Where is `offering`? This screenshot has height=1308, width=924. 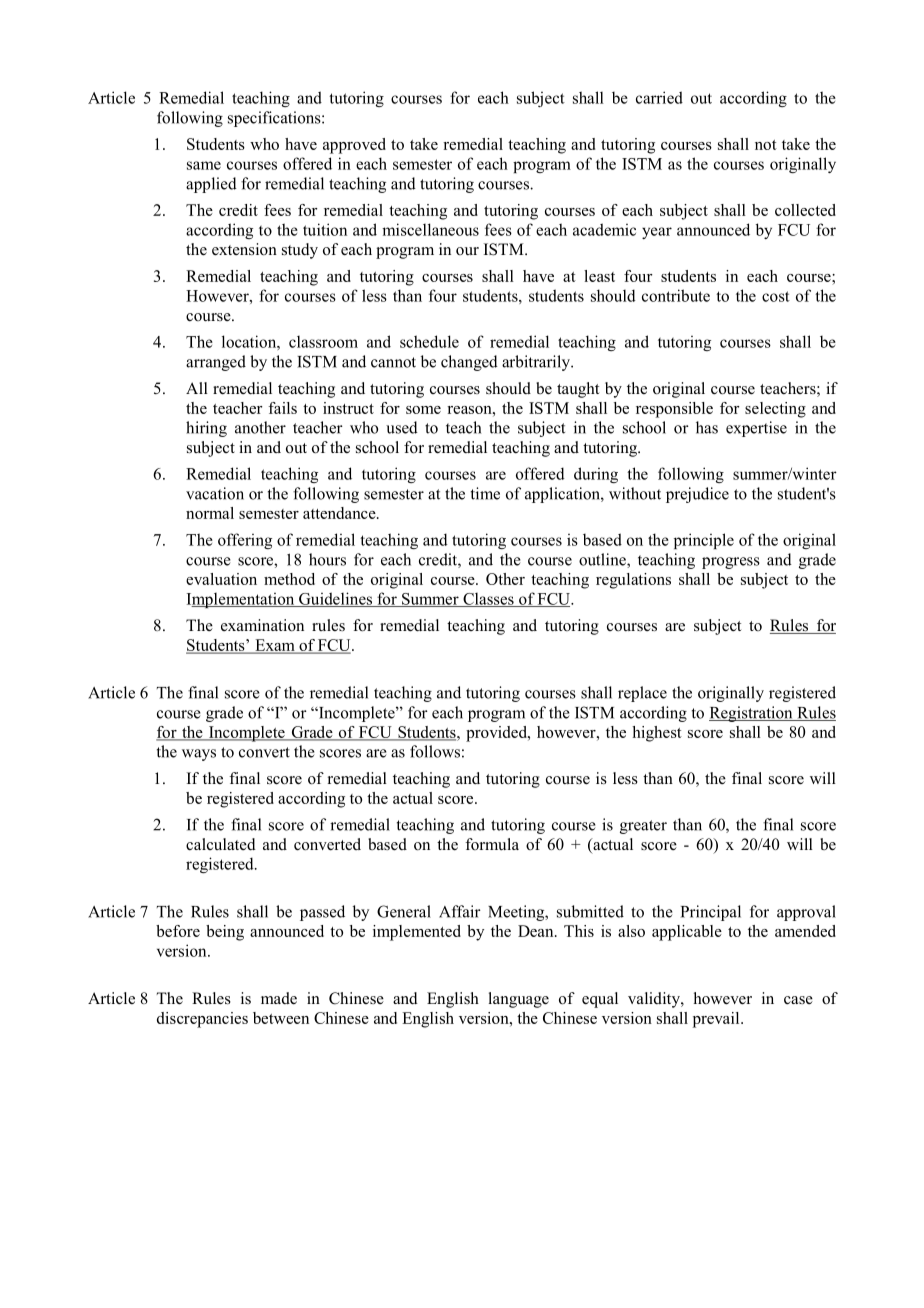
offering is located at coordinates (245, 541).
